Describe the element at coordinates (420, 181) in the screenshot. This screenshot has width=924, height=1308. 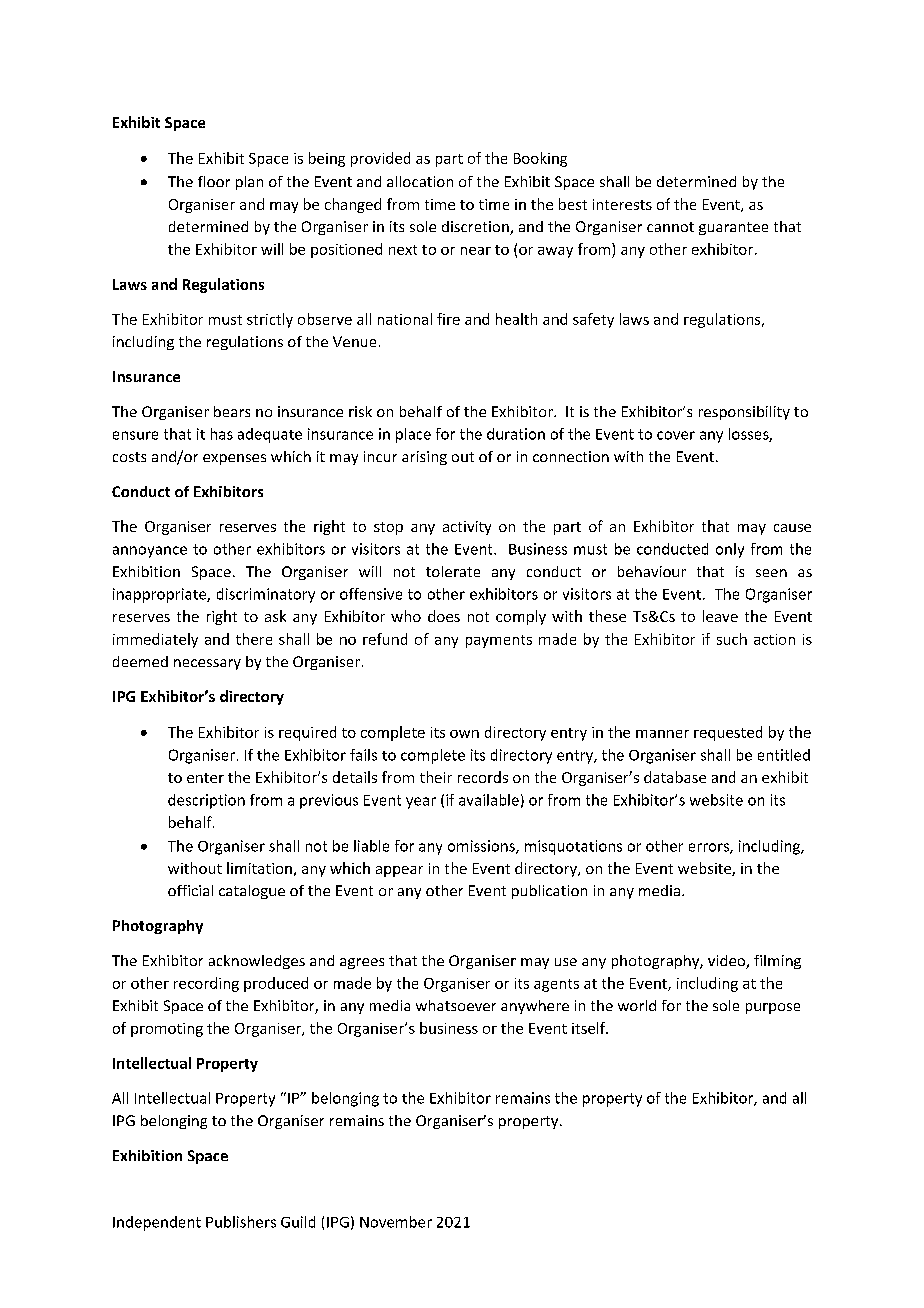
I see `allocation` at that location.
